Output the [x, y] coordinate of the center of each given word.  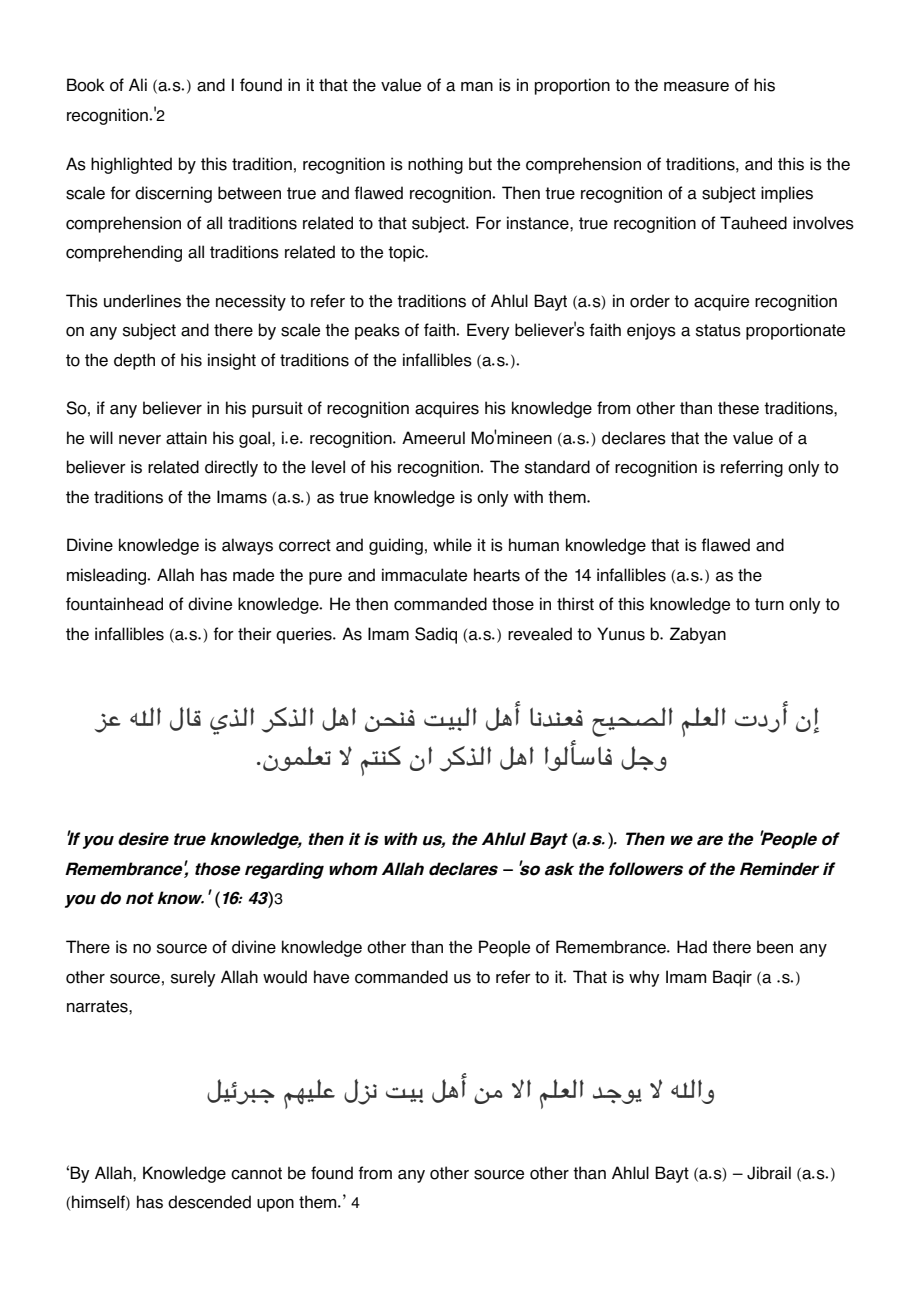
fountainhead [114, 604]
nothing [435, 165]
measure [696, 87]
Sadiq [436, 635]
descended [209, 1202]
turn [769, 604]
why [644, 978]
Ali [138, 84]
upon [275, 1205]
